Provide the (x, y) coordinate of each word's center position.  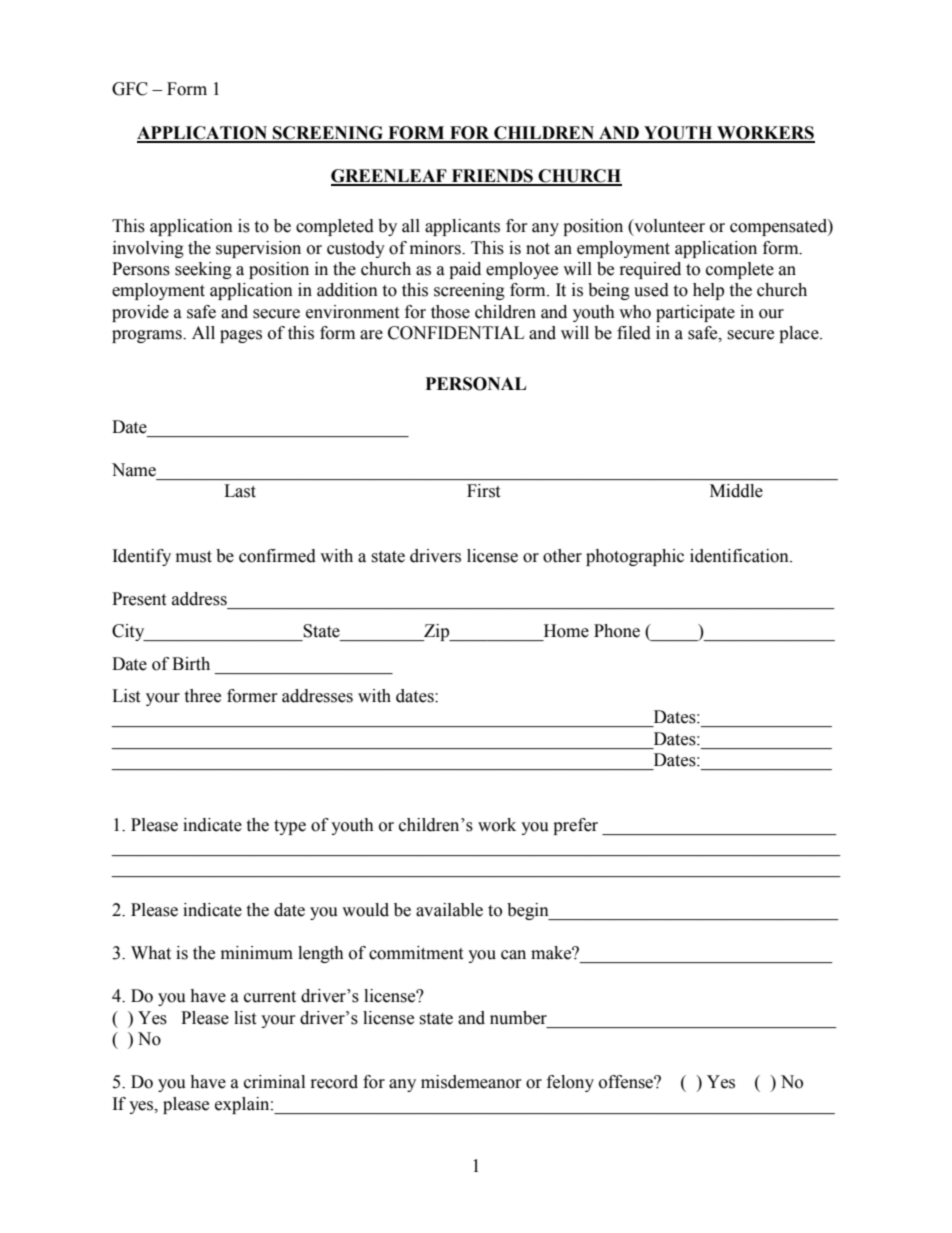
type (290, 827)
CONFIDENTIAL (456, 333)
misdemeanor (471, 1082)
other (562, 556)
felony (570, 1083)
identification (740, 556)
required (650, 270)
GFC (130, 89)
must (194, 557)
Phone (617, 631)
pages (241, 336)
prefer (575, 826)
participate (695, 313)
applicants (462, 227)
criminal (274, 1082)
